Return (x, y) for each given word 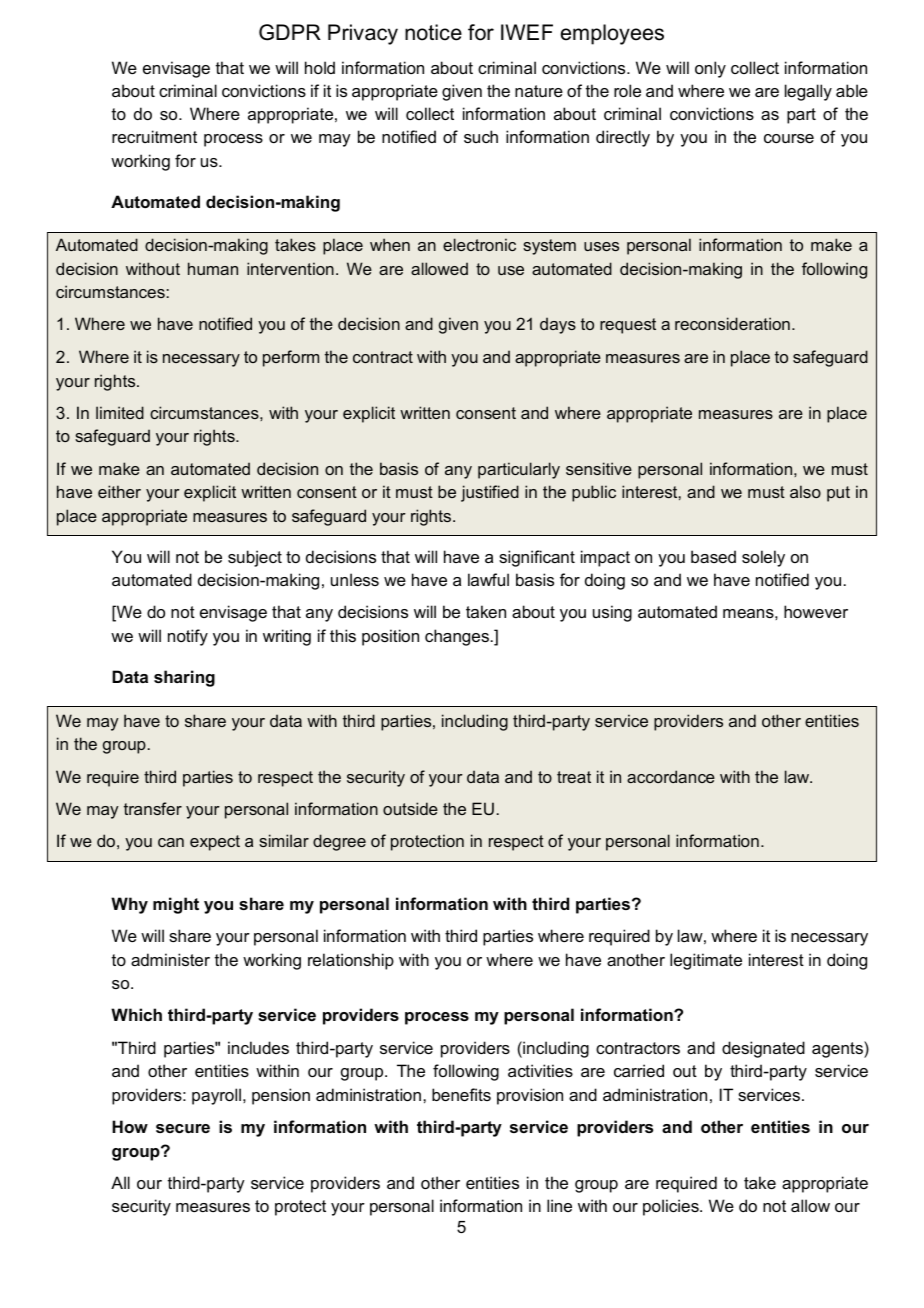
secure (183, 1128)
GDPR (290, 32)
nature (539, 91)
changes (458, 637)
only (710, 69)
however (816, 611)
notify (188, 637)
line (559, 1205)
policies (672, 1207)
